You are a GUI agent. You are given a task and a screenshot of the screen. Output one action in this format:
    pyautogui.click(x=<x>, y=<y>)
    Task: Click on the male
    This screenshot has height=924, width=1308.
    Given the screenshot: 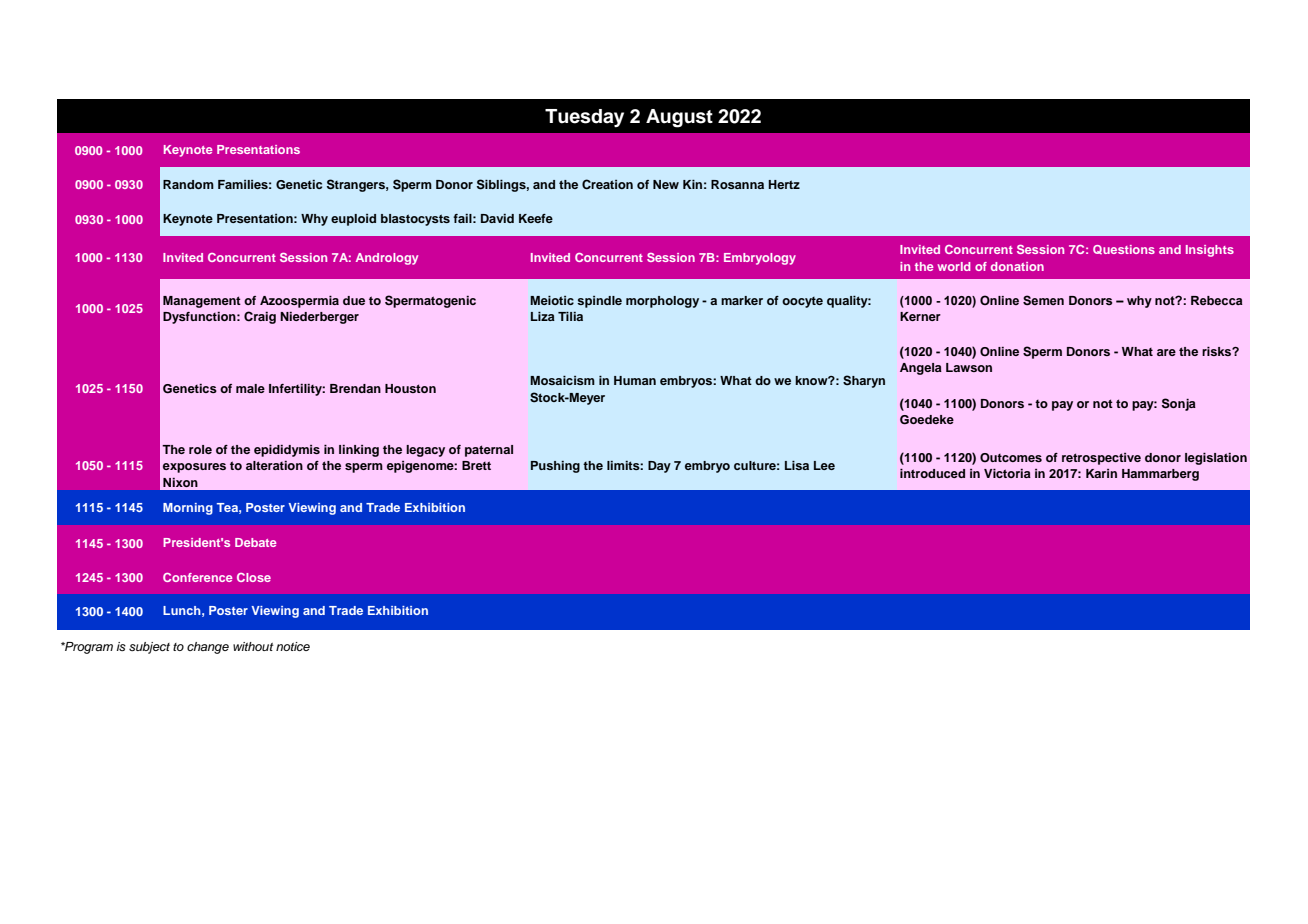 What is the action you would take?
    pyautogui.click(x=250, y=388)
